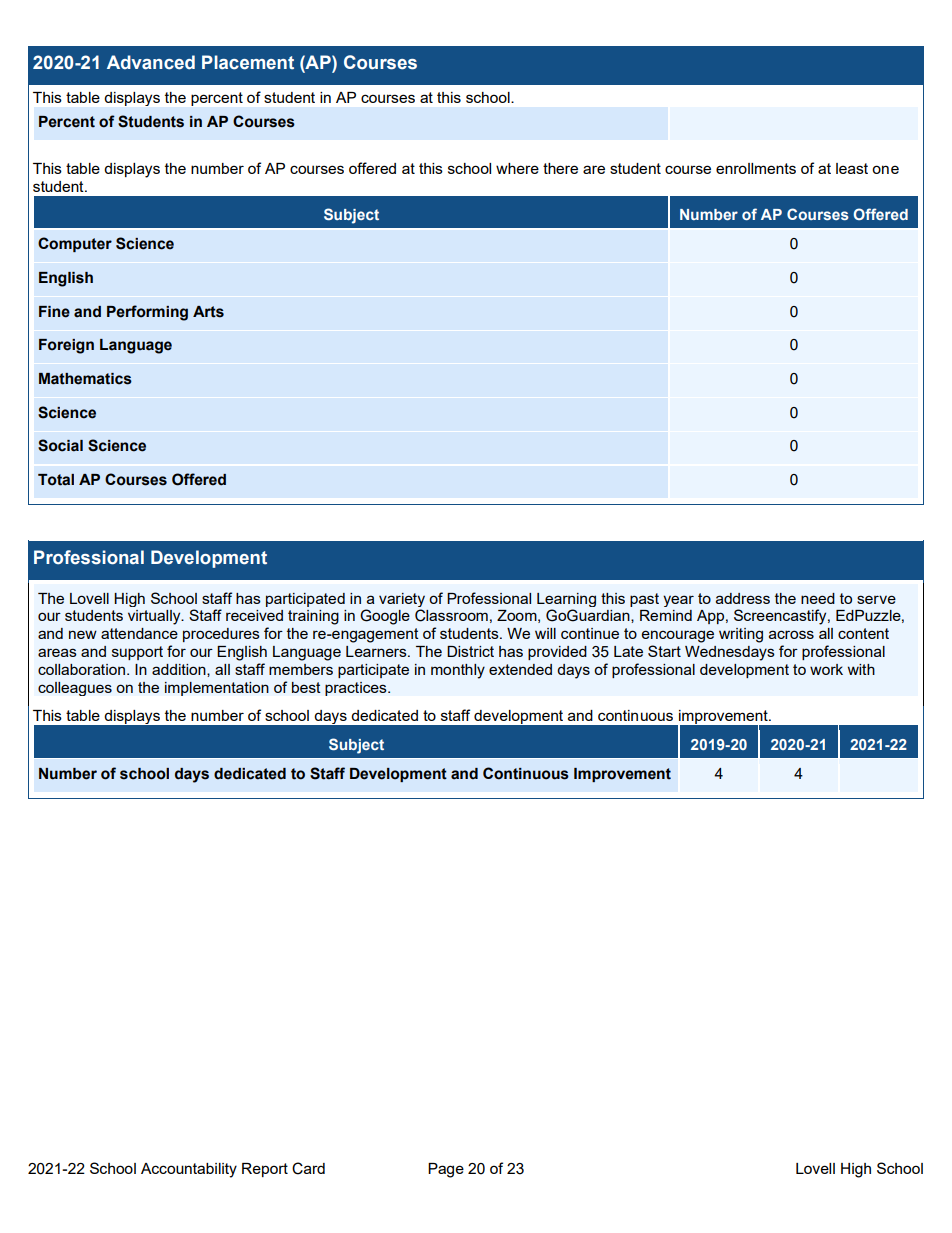  What do you see at coordinates (818, 598) in the screenshot?
I see `need` at bounding box center [818, 598].
